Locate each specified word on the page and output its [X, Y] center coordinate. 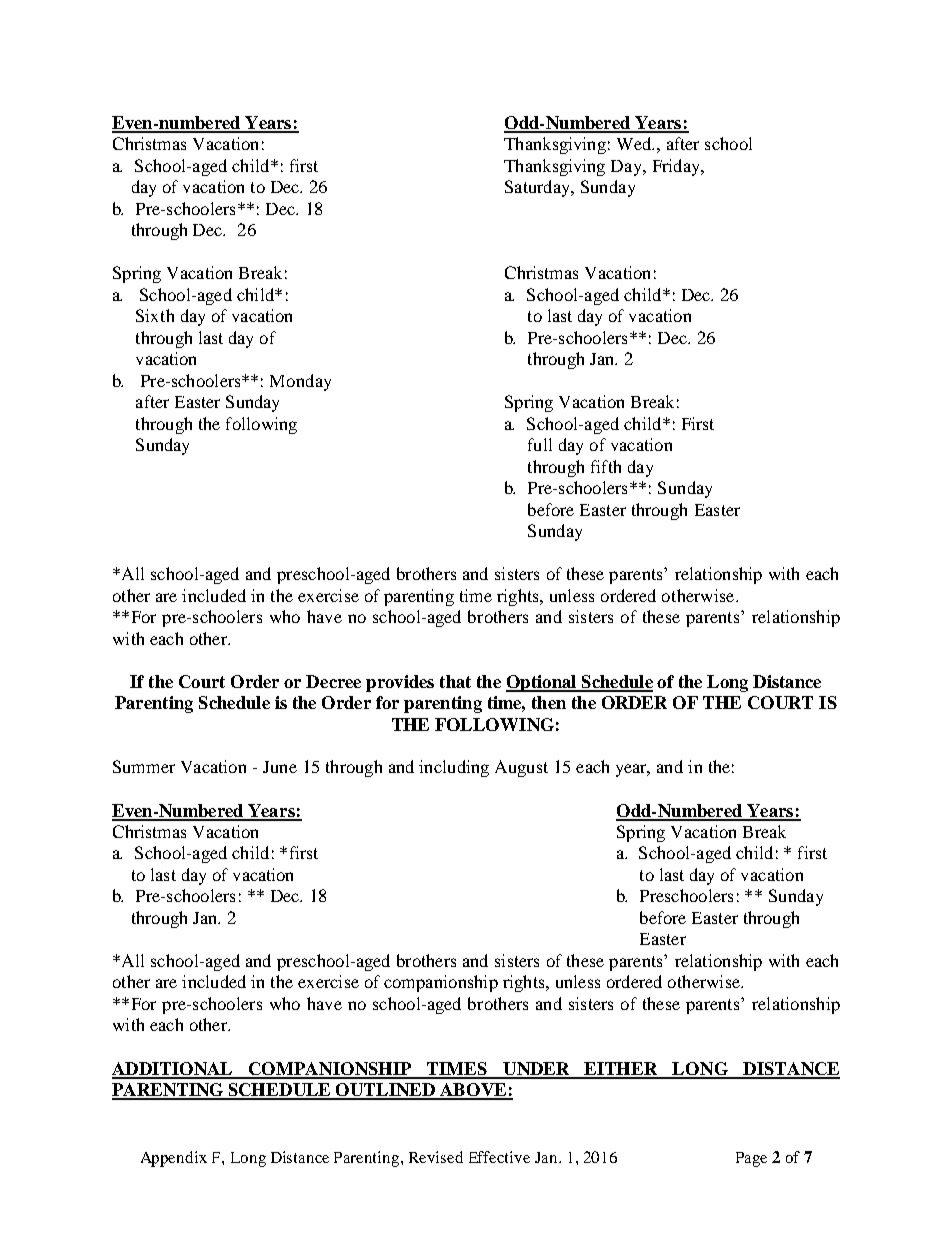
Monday [300, 382]
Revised [436, 1157]
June [280, 767]
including [454, 768]
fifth [606, 466]
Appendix [174, 1159]
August [521, 768]
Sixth [155, 315]
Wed [635, 143]
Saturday [538, 188]
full [540, 444]
